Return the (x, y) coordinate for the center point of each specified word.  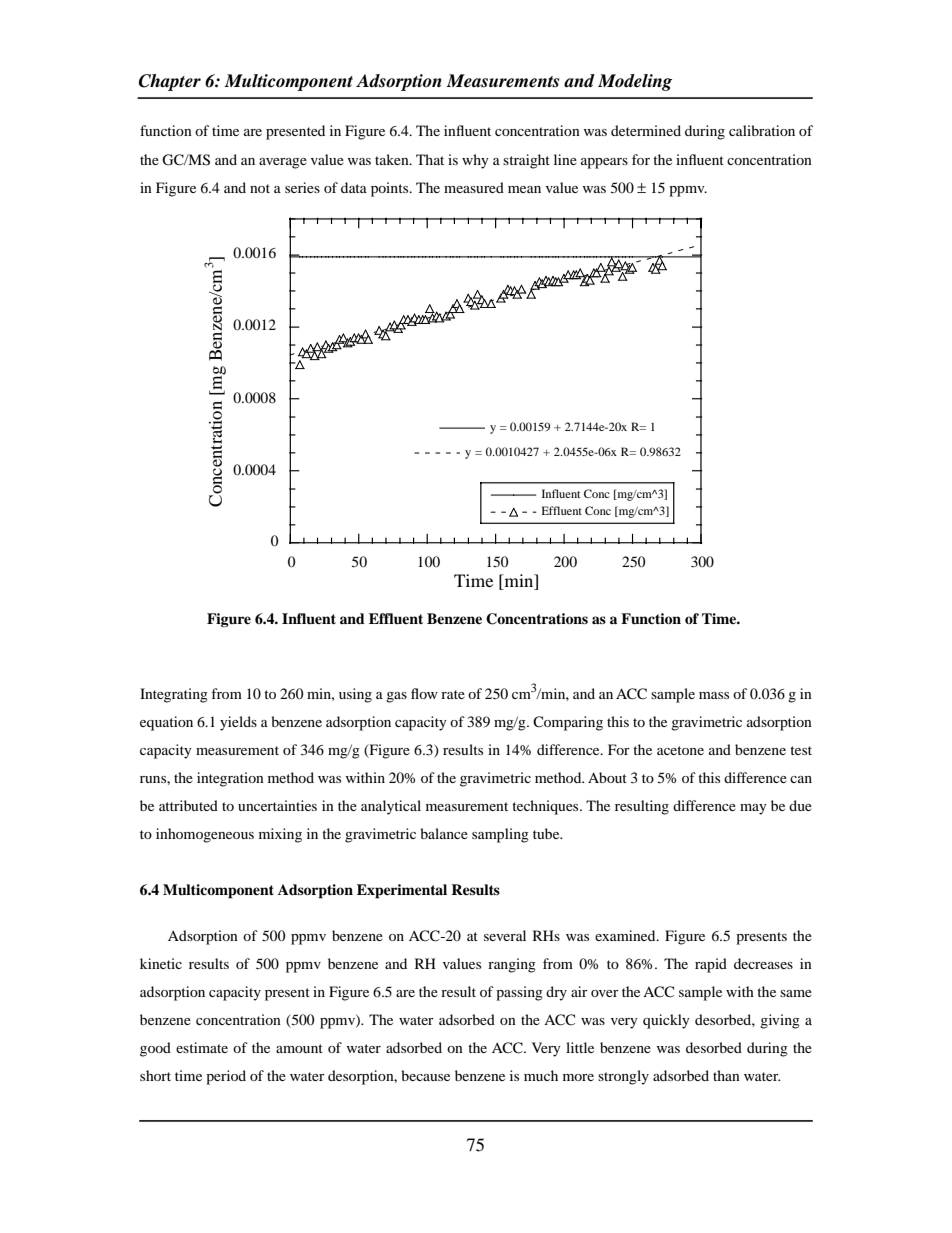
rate (453, 694)
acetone (680, 750)
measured (474, 187)
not (260, 188)
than (726, 1075)
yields (238, 723)
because (425, 1075)
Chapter (170, 82)
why (475, 161)
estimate (202, 1047)
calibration (762, 130)
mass (714, 695)
